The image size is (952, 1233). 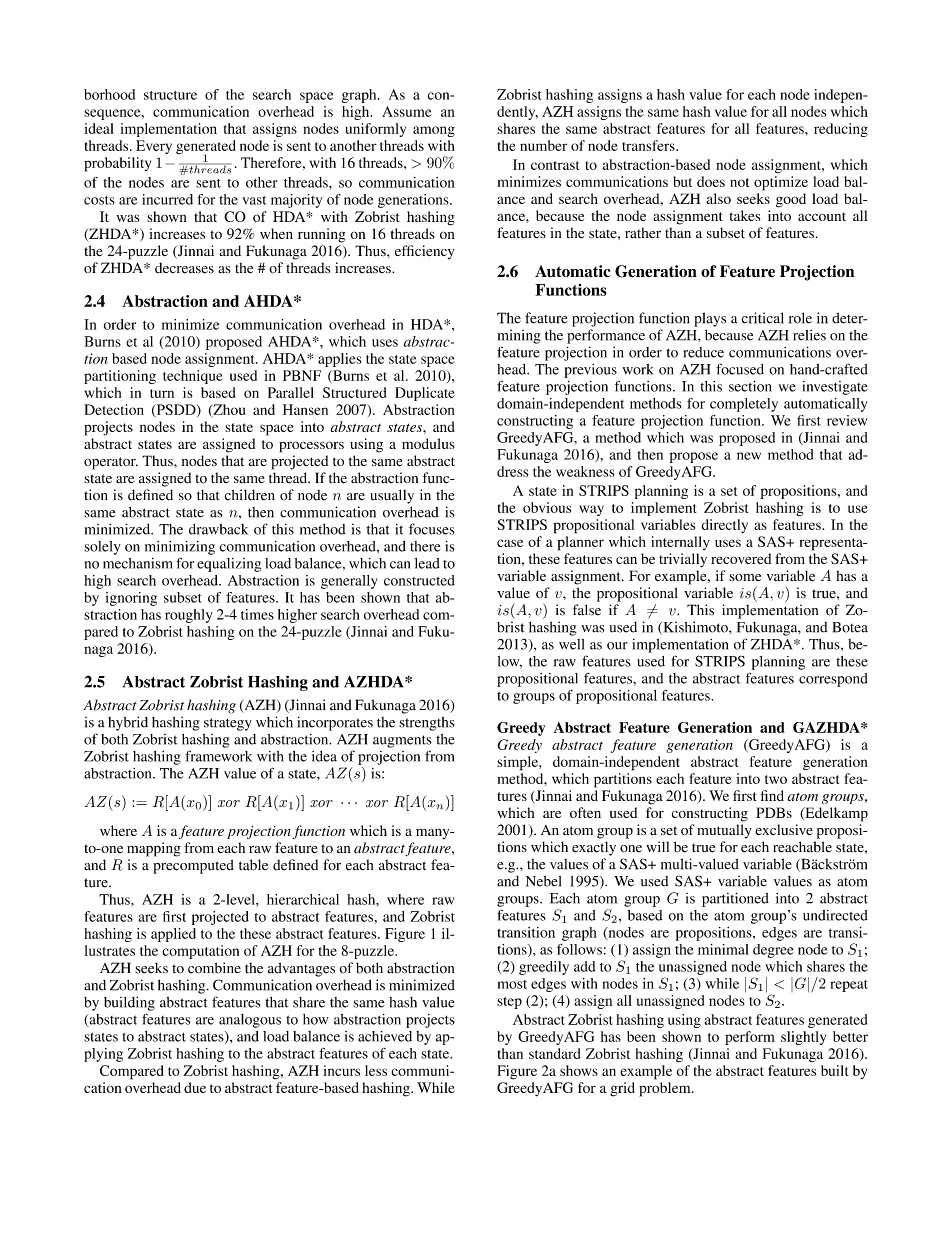 What do you see at coordinates (585, 812) in the screenshot?
I see `often` at bounding box center [585, 812].
